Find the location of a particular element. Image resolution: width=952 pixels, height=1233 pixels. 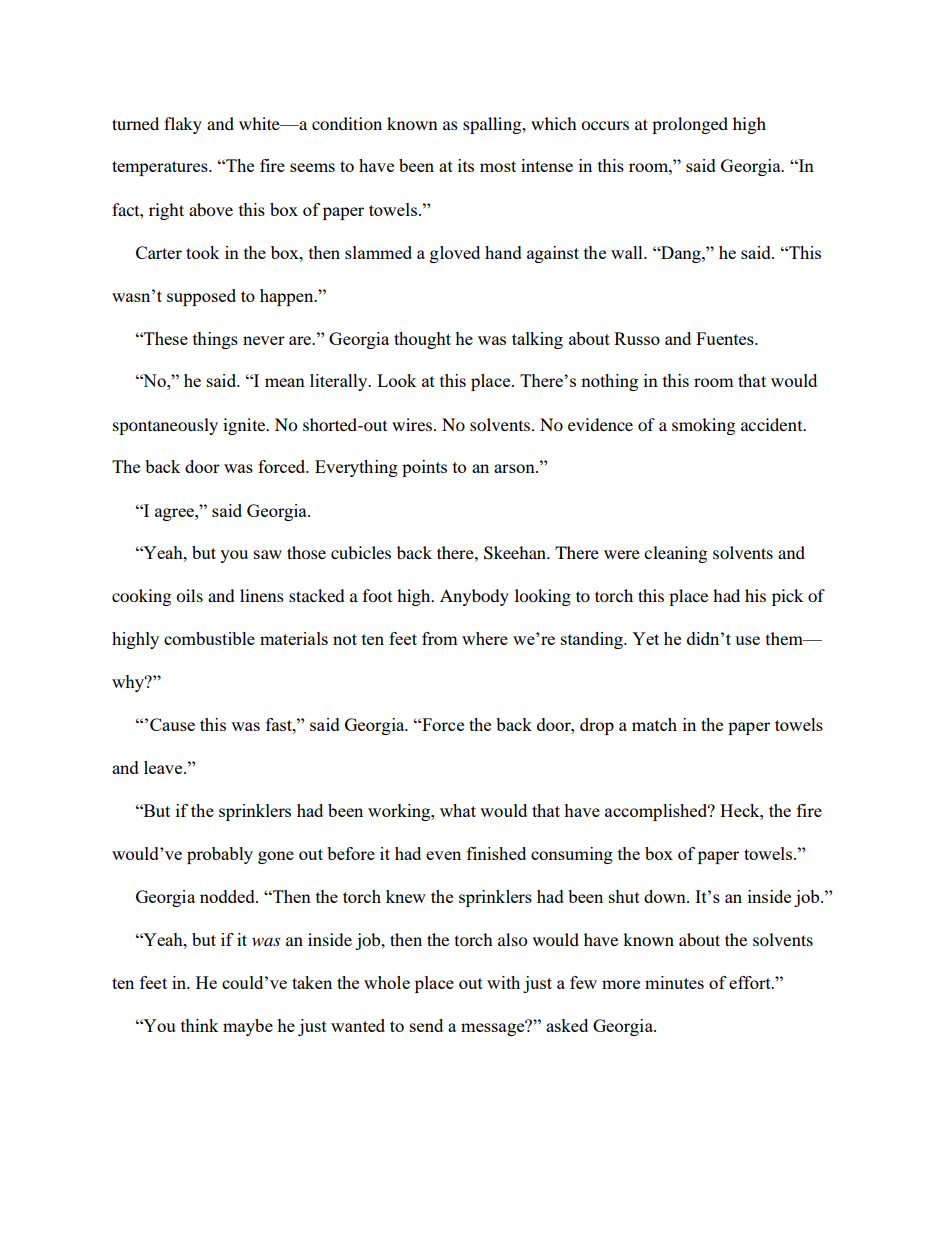

combustible is located at coordinates (209, 638).
